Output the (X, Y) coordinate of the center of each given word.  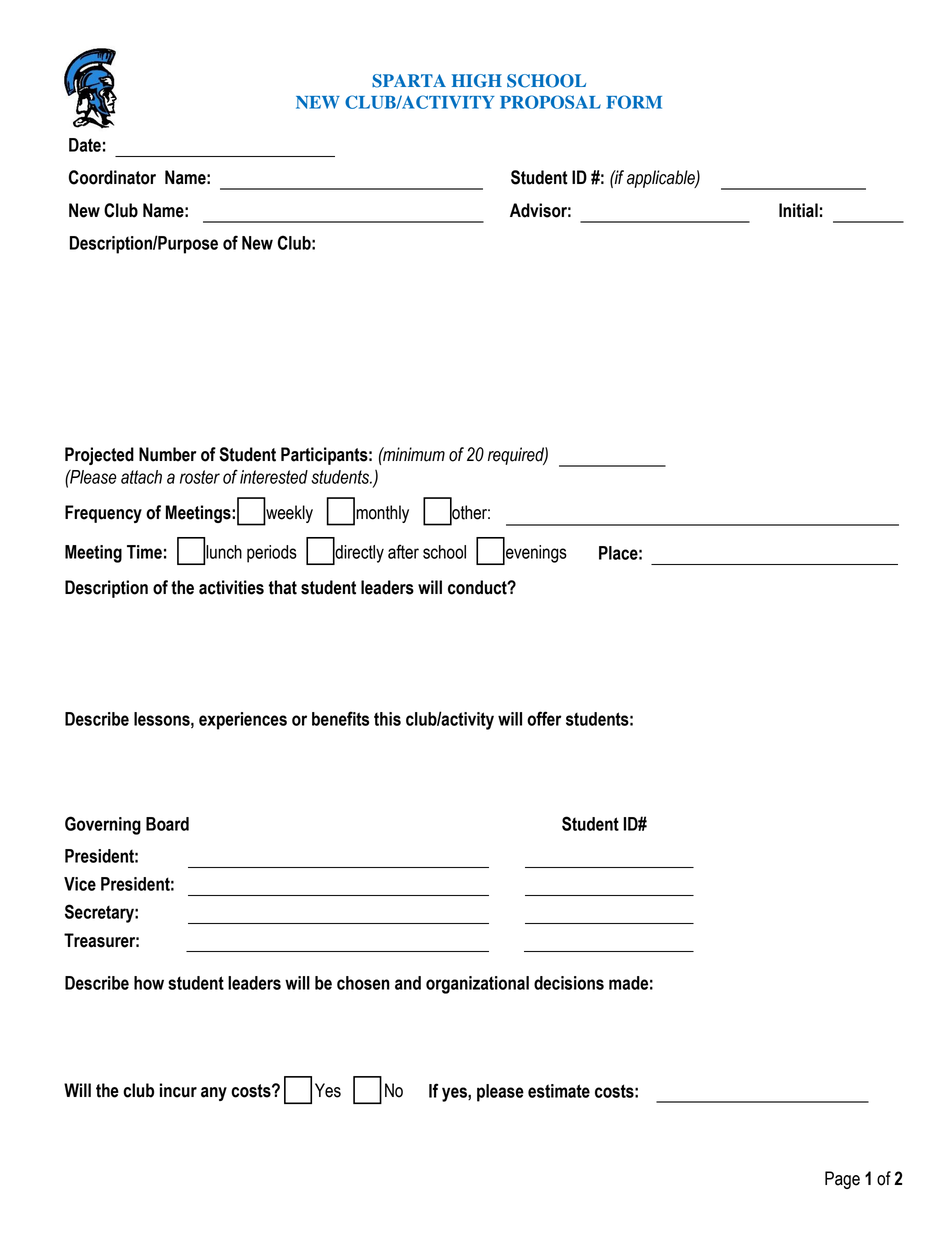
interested (274, 477)
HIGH (477, 81)
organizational (477, 985)
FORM (634, 102)
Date (85, 145)
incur (178, 1090)
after (403, 551)
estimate (559, 1091)
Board (167, 824)
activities (231, 587)
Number (167, 454)
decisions (569, 983)
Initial (798, 210)
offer (544, 718)
